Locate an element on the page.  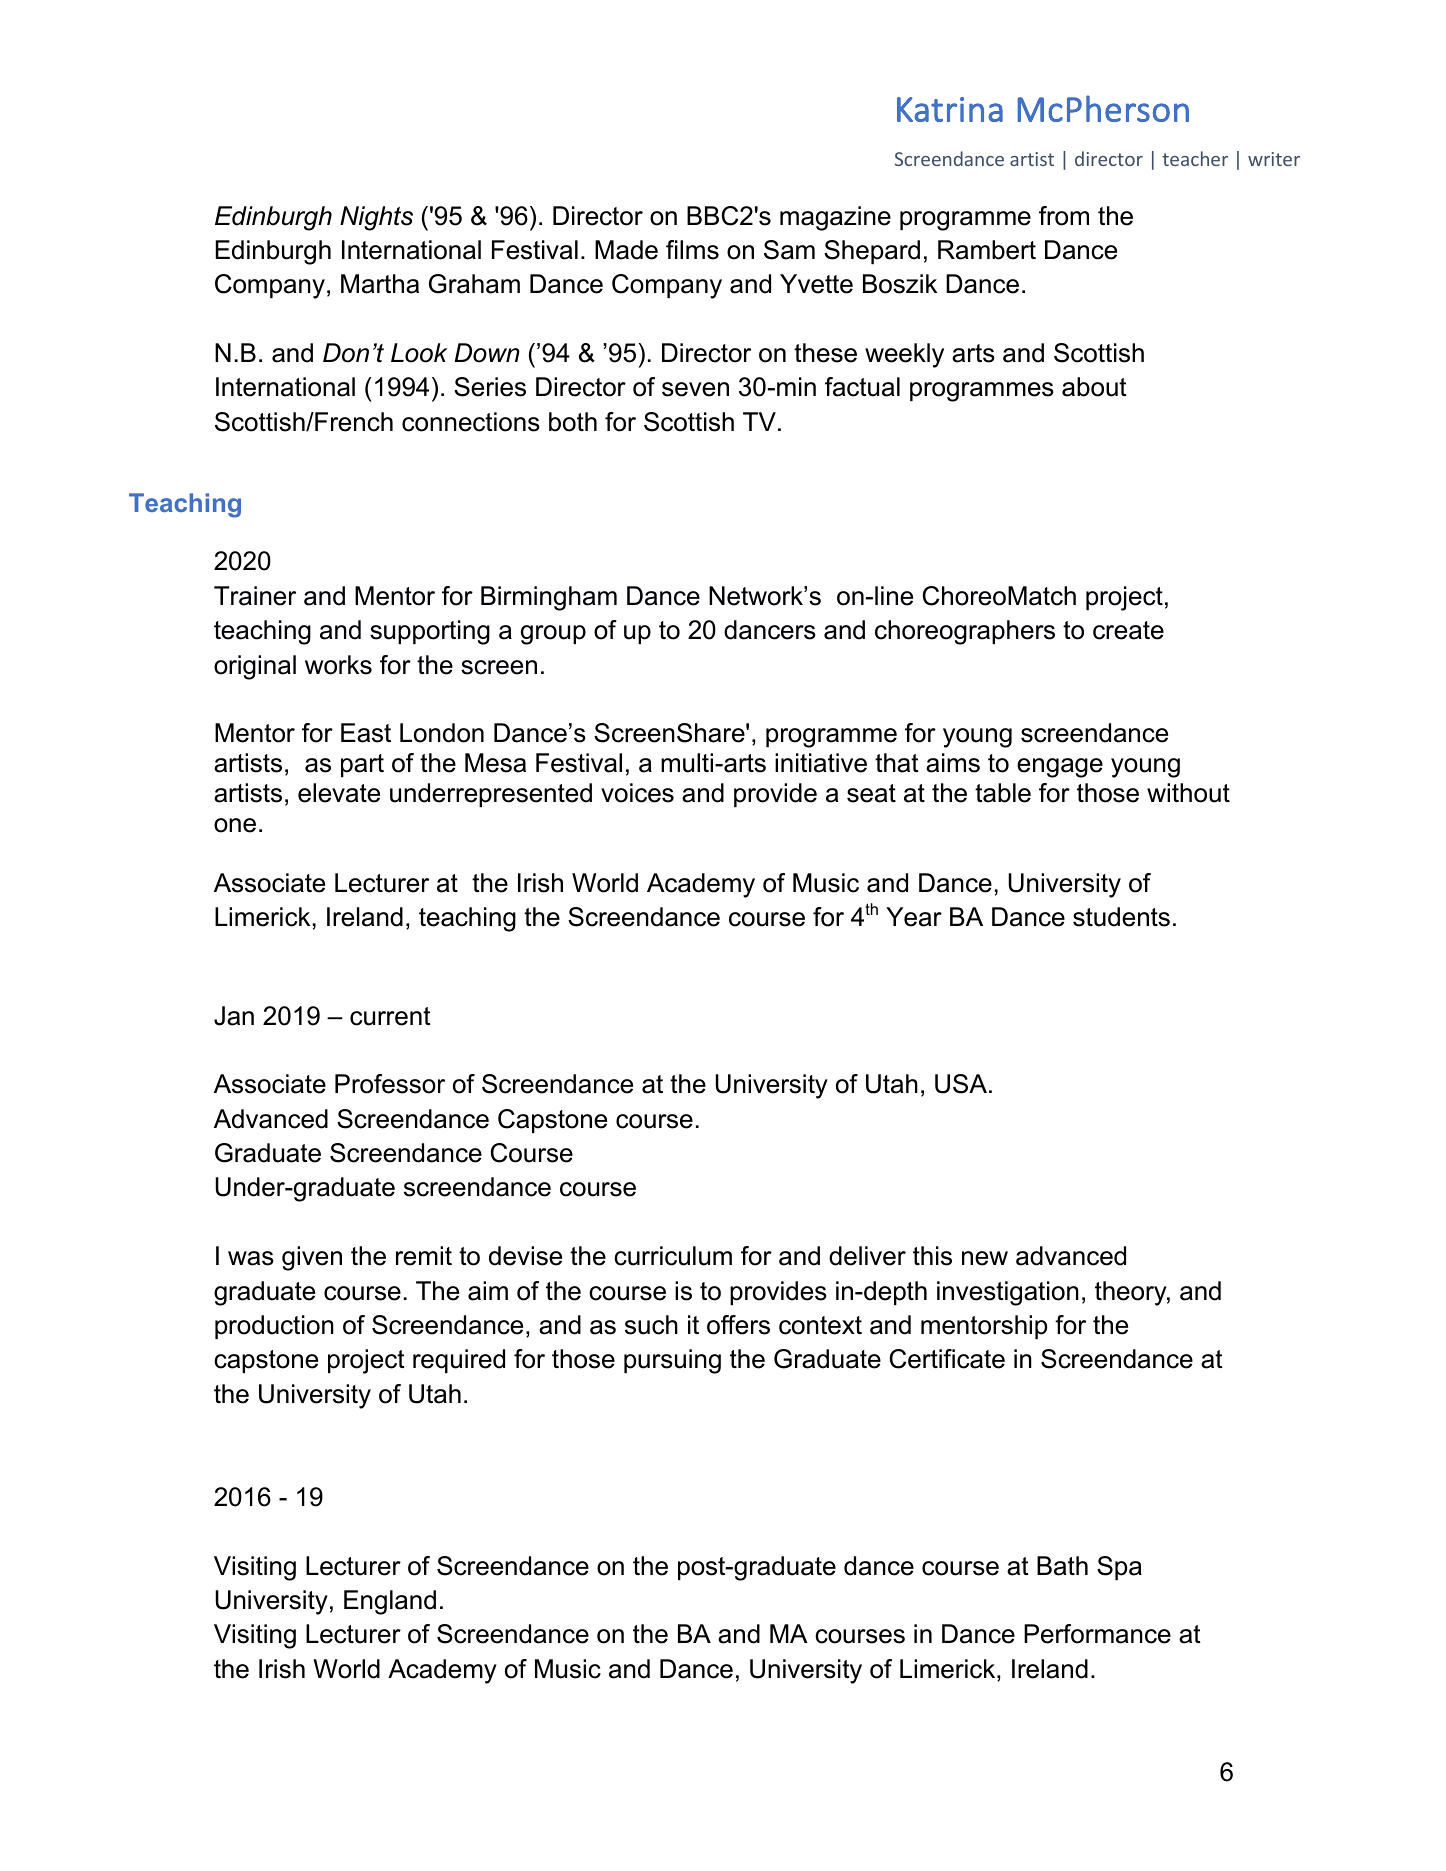
England is located at coordinates (390, 1602).
